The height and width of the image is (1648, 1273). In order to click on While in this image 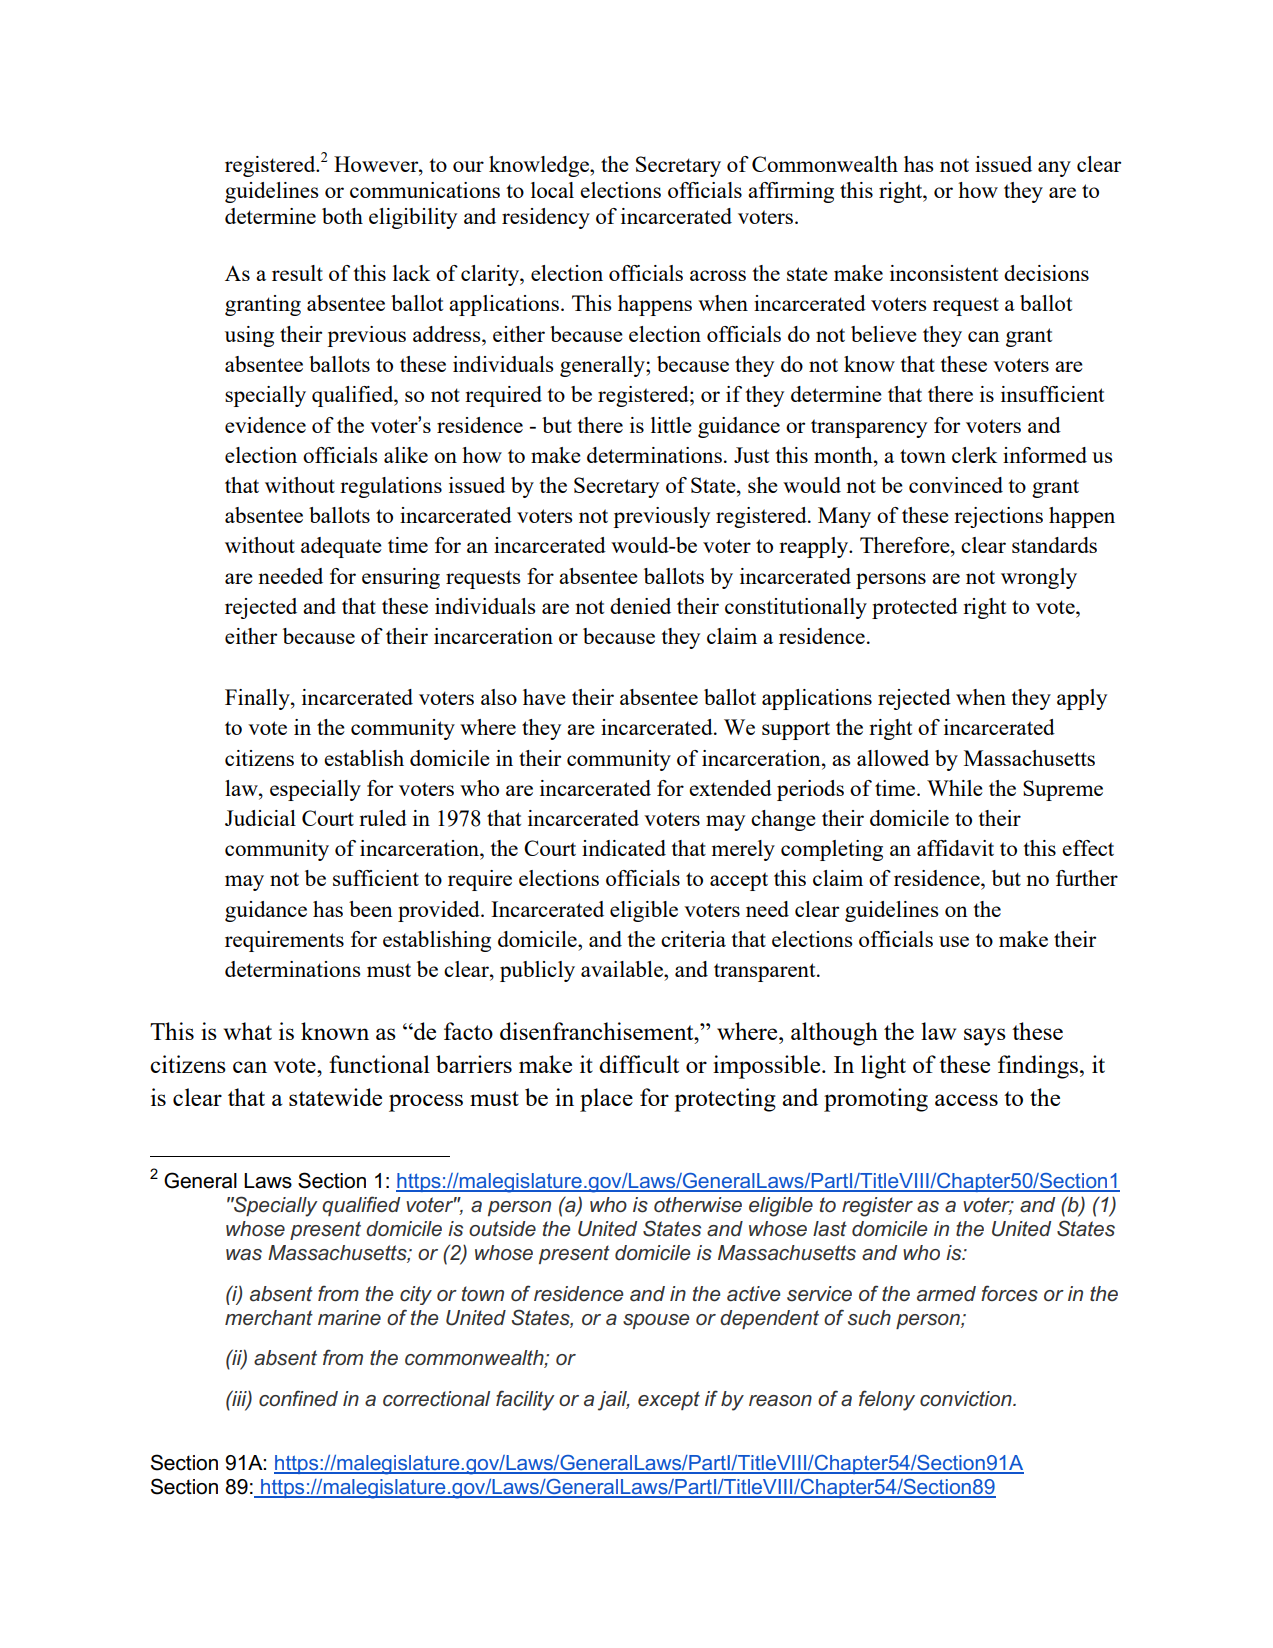, I will do `click(955, 788)`.
